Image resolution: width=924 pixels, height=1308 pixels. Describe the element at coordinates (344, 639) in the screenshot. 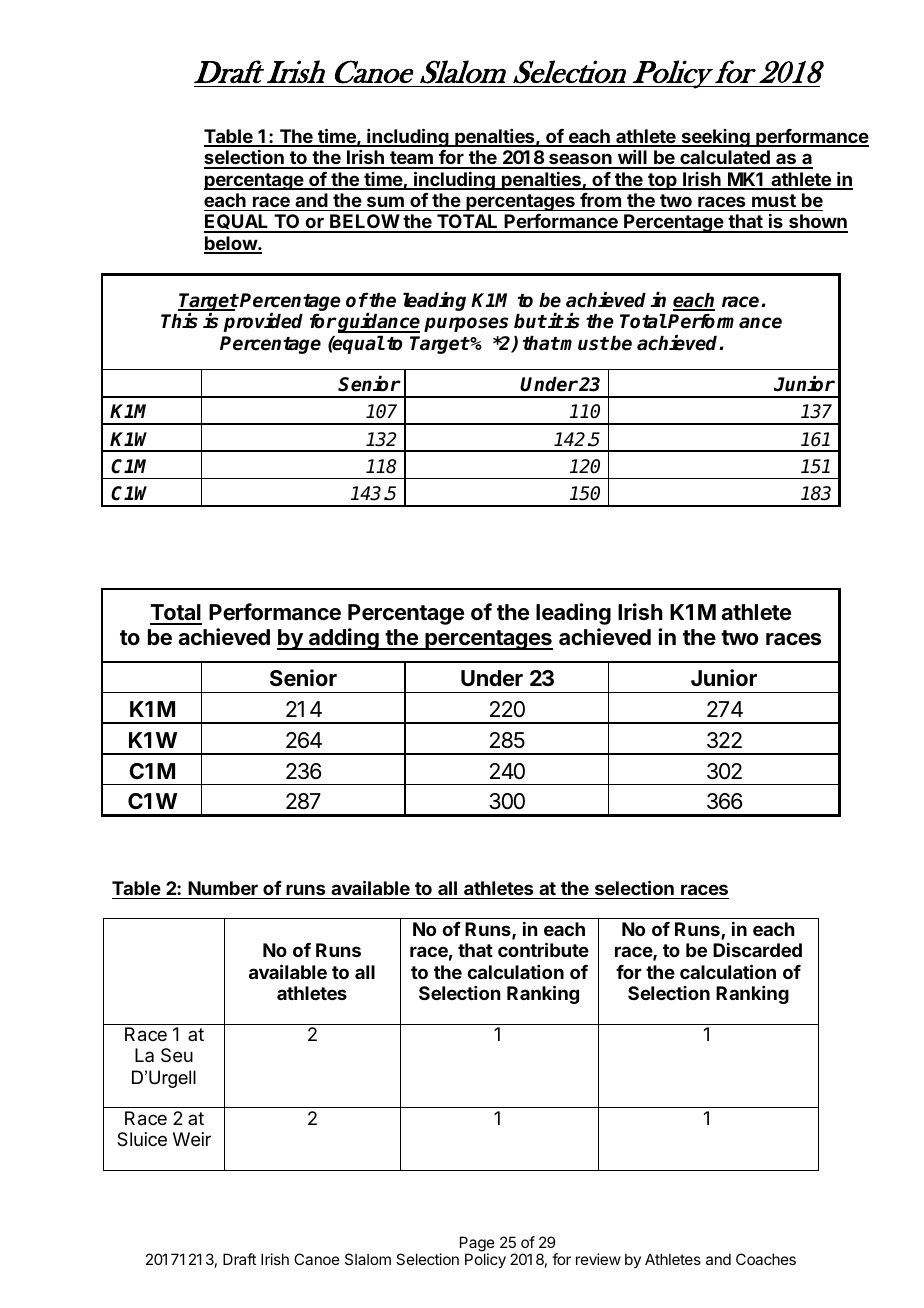

I see `adding` at that location.
